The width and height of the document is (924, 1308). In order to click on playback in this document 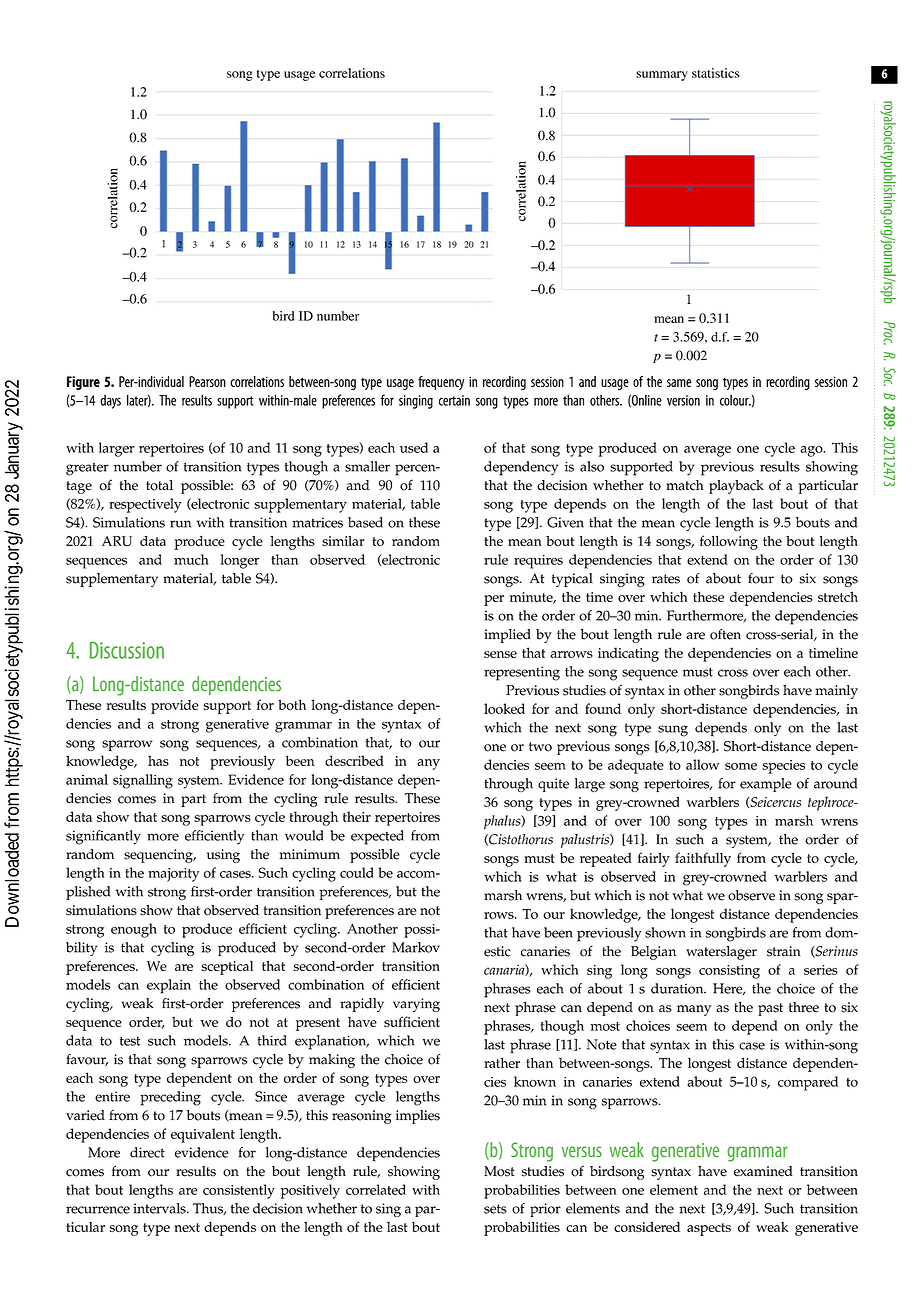, I will do `click(736, 487)`.
